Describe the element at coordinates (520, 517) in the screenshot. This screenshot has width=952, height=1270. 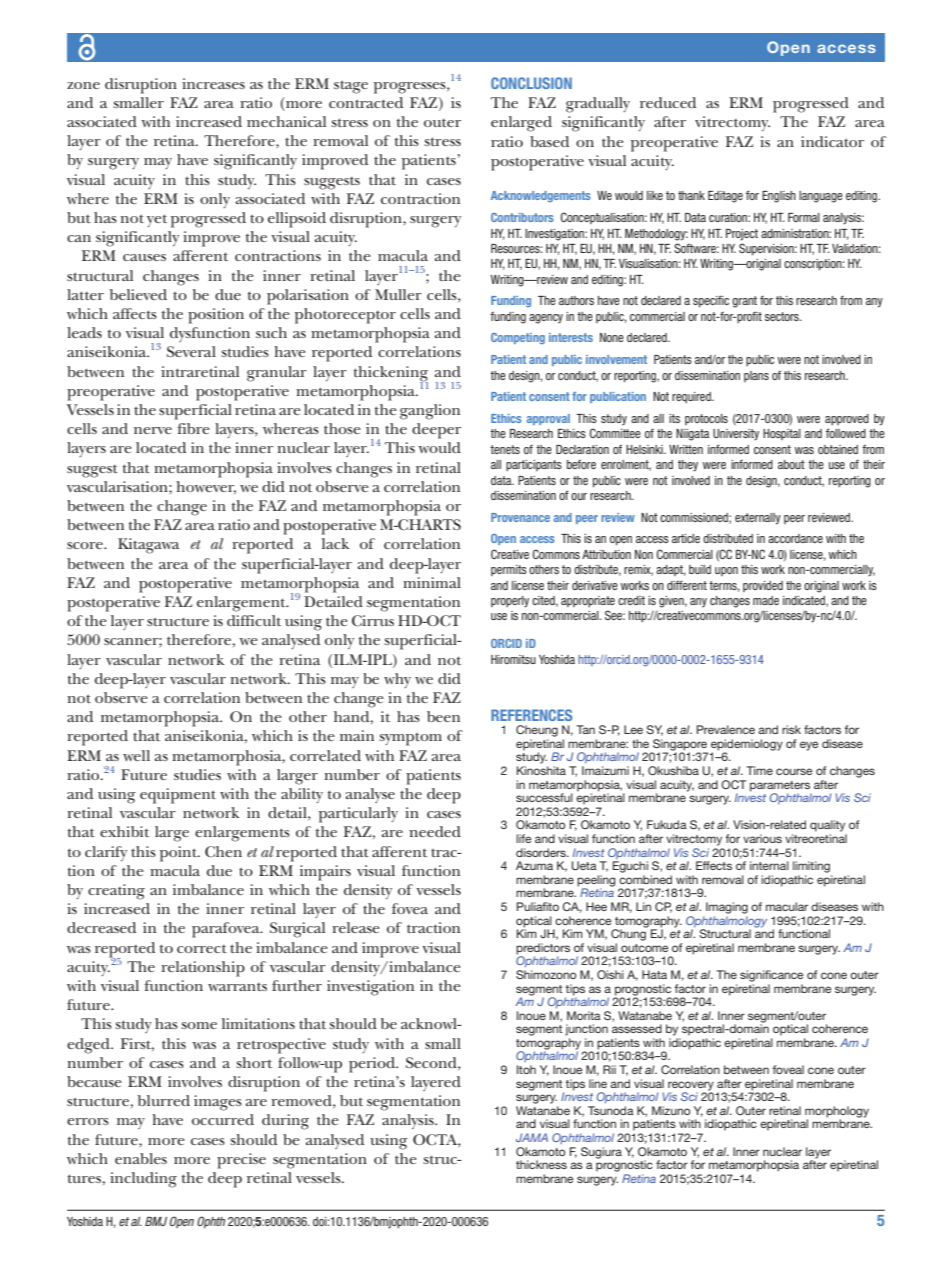
I see `Provenance` at that location.
